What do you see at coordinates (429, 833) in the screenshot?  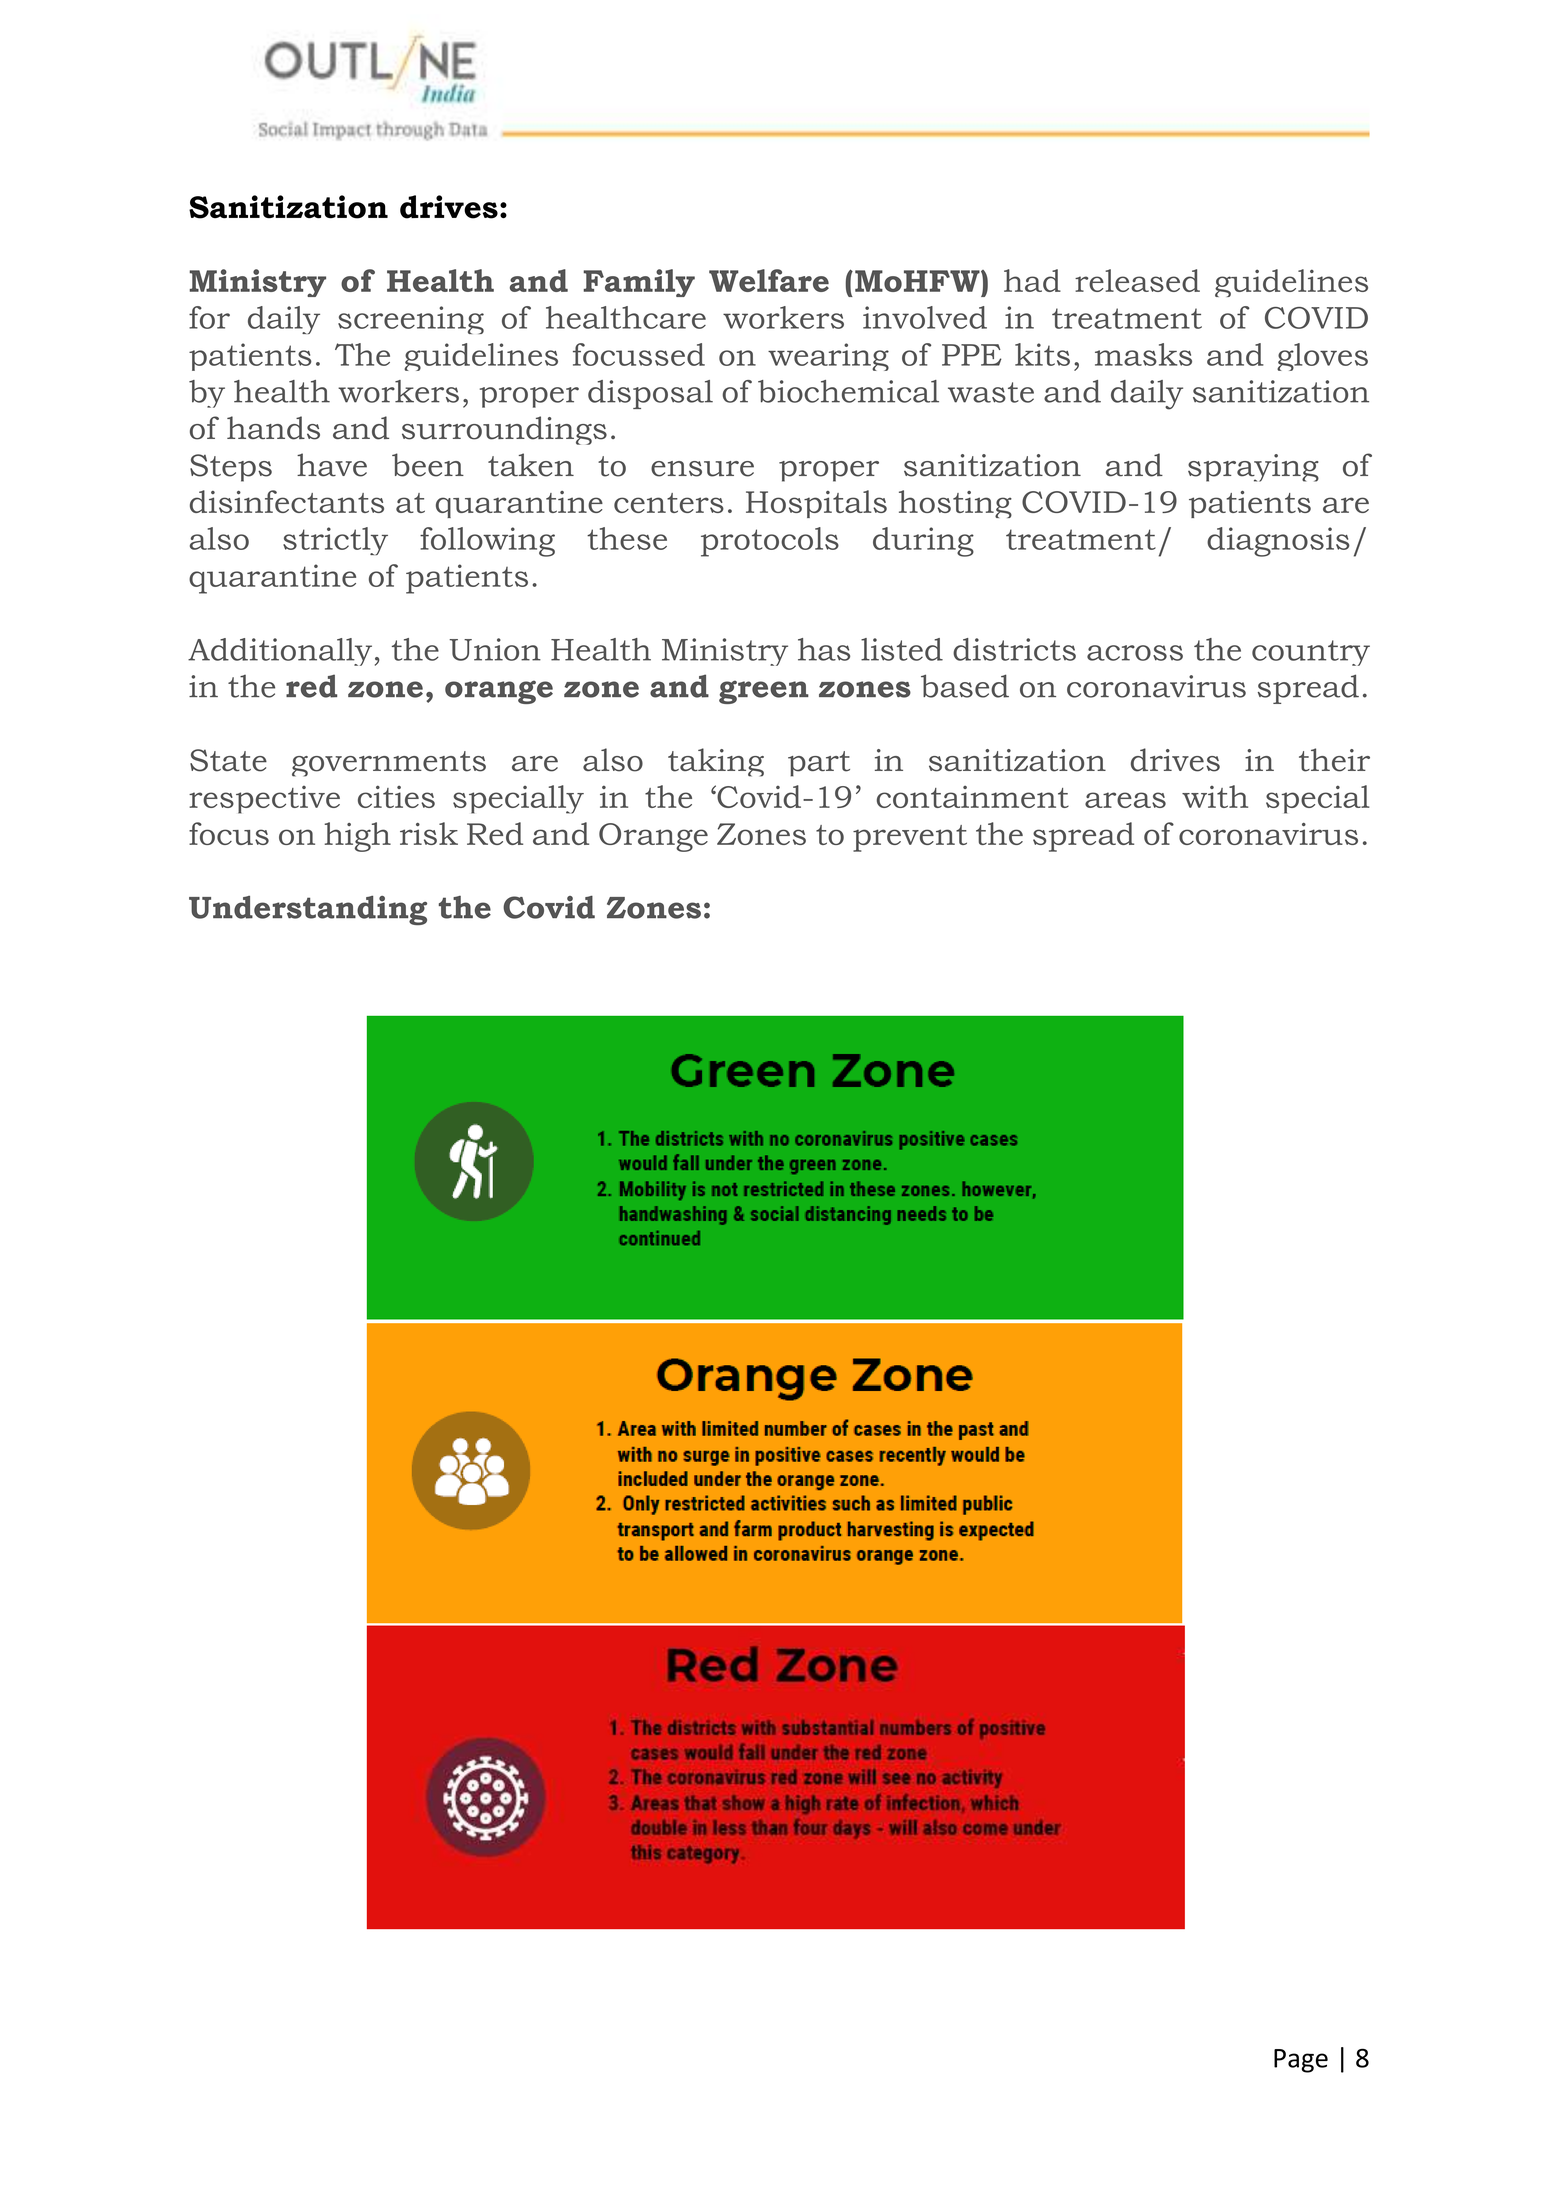 I see `risk` at bounding box center [429, 833].
